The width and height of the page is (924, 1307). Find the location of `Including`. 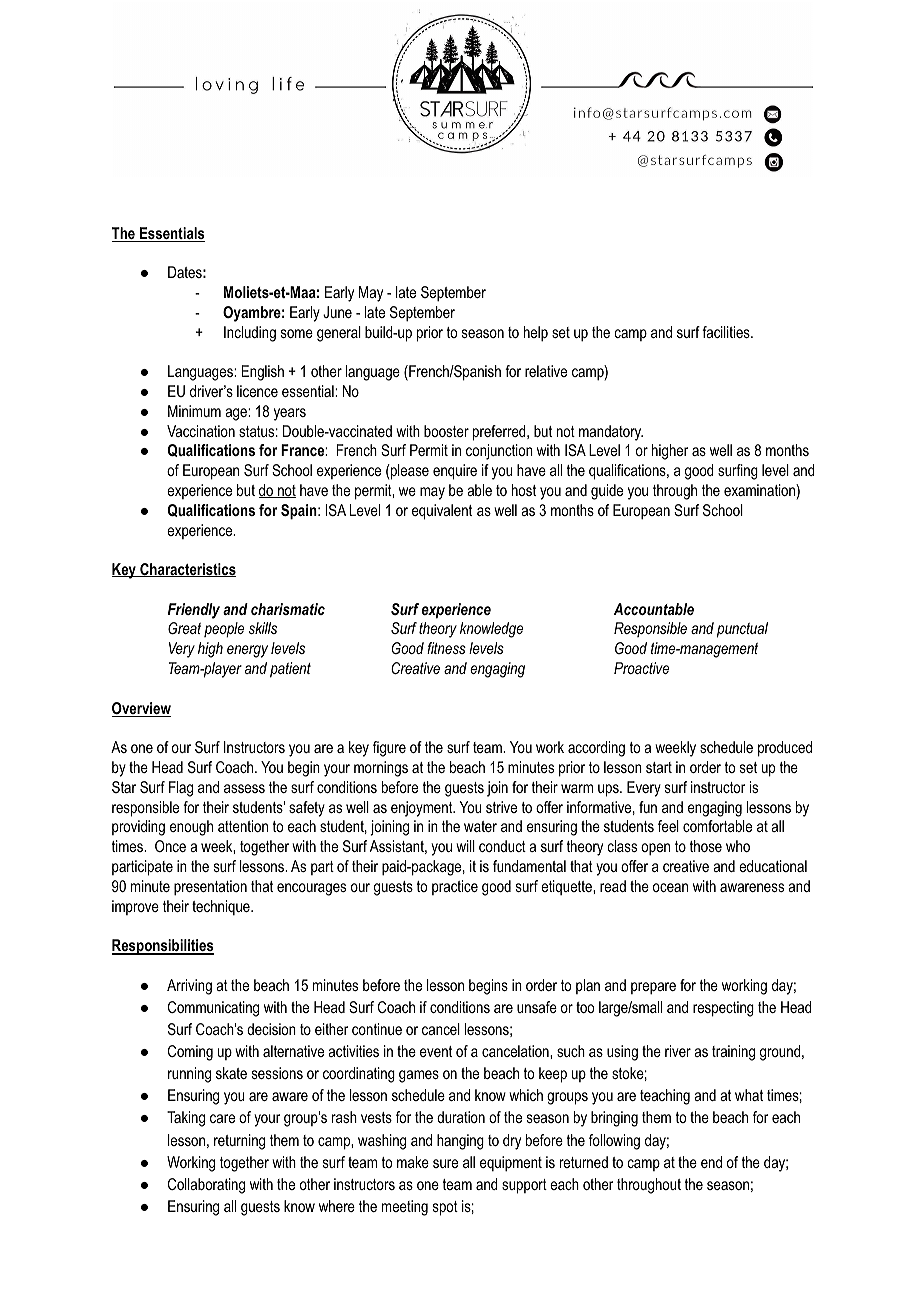

Including is located at coordinates (250, 334).
